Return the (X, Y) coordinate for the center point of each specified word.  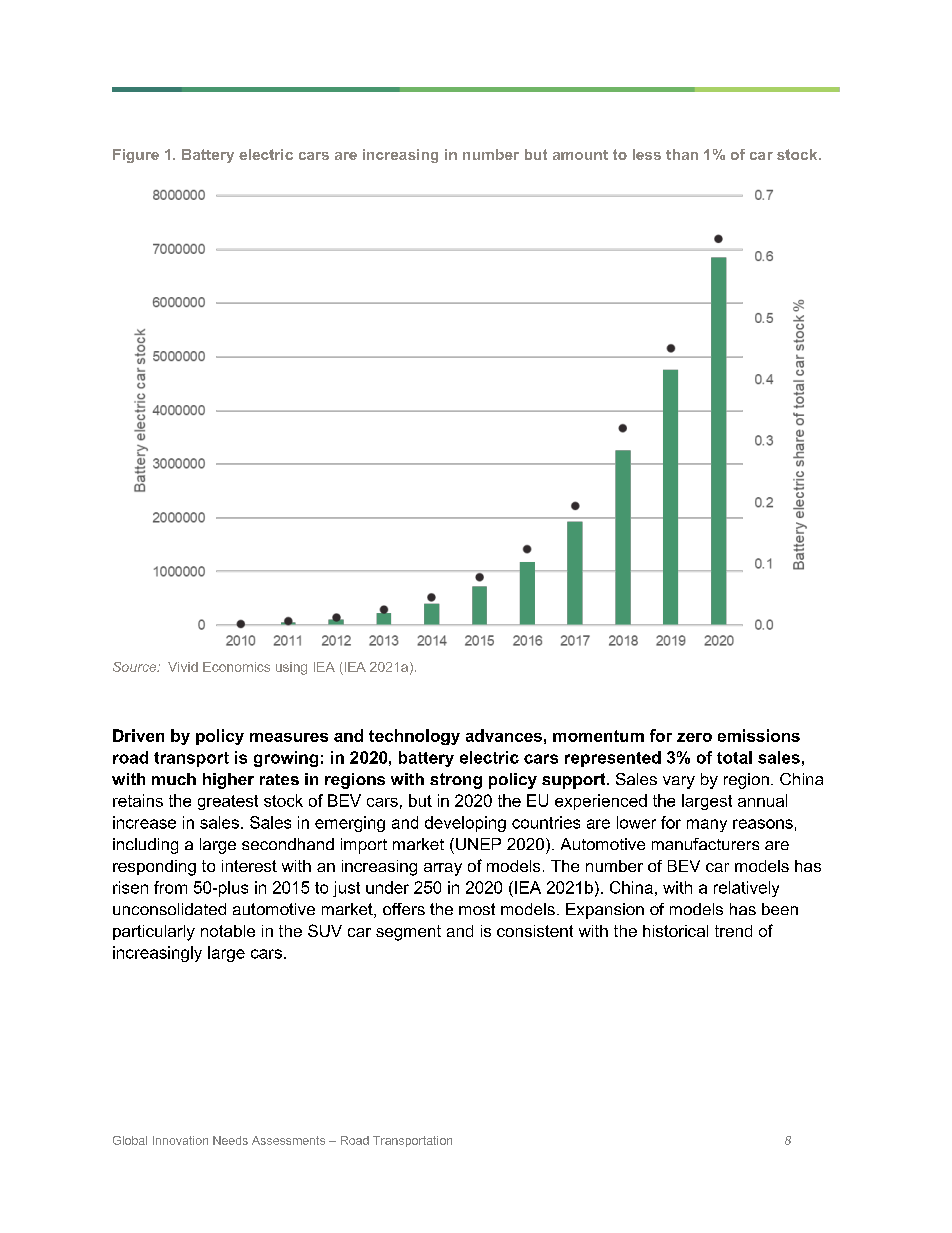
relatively (746, 889)
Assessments (288, 1140)
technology (414, 737)
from (170, 887)
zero (694, 737)
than (682, 154)
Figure (136, 156)
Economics (236, 667)
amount (580, 155)
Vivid (183, 667)
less (647, 154)
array (443, 869)
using (291, 668)
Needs (230, 1140)
